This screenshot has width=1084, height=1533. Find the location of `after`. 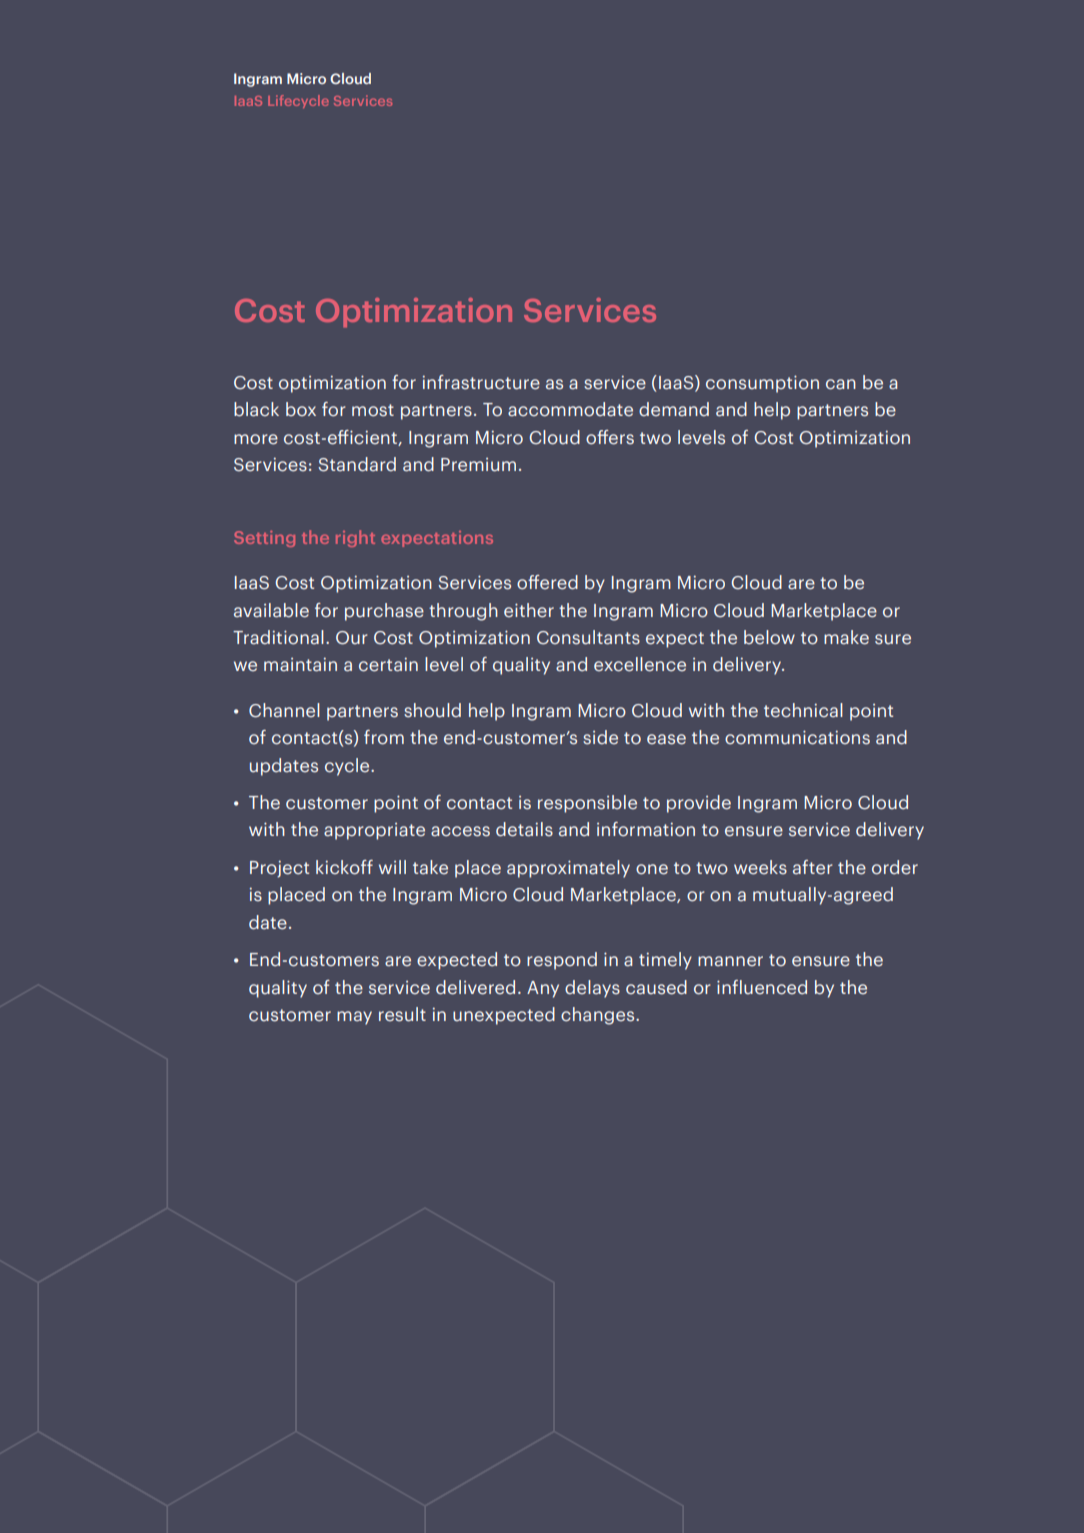

after is located at coordinates (812, 867).
